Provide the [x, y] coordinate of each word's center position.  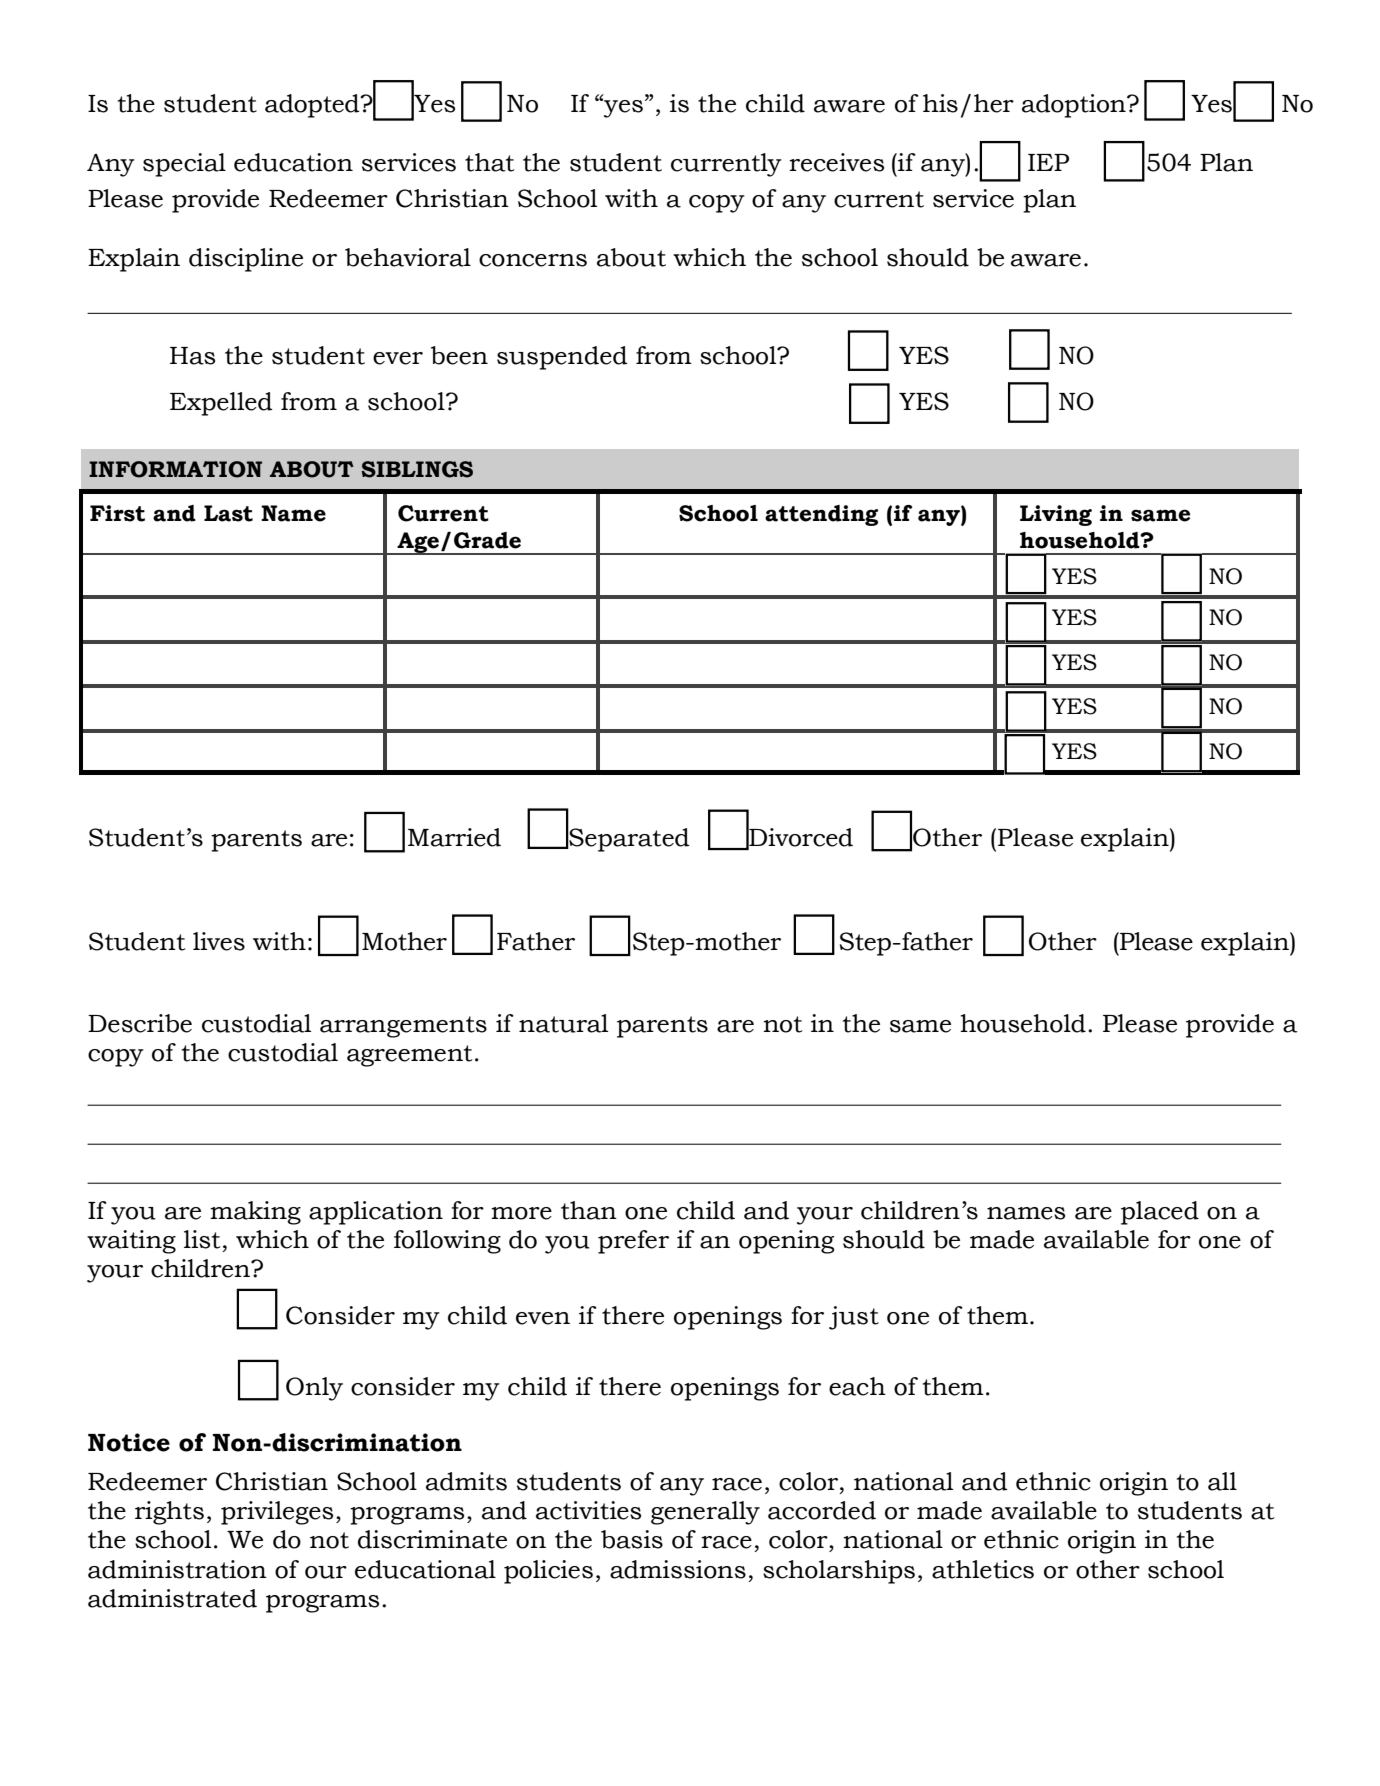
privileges [277, 1513]
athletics [983, 1569]
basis [632, 1539]
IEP [1048, 162]
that [489, 162]
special [184, 165]
